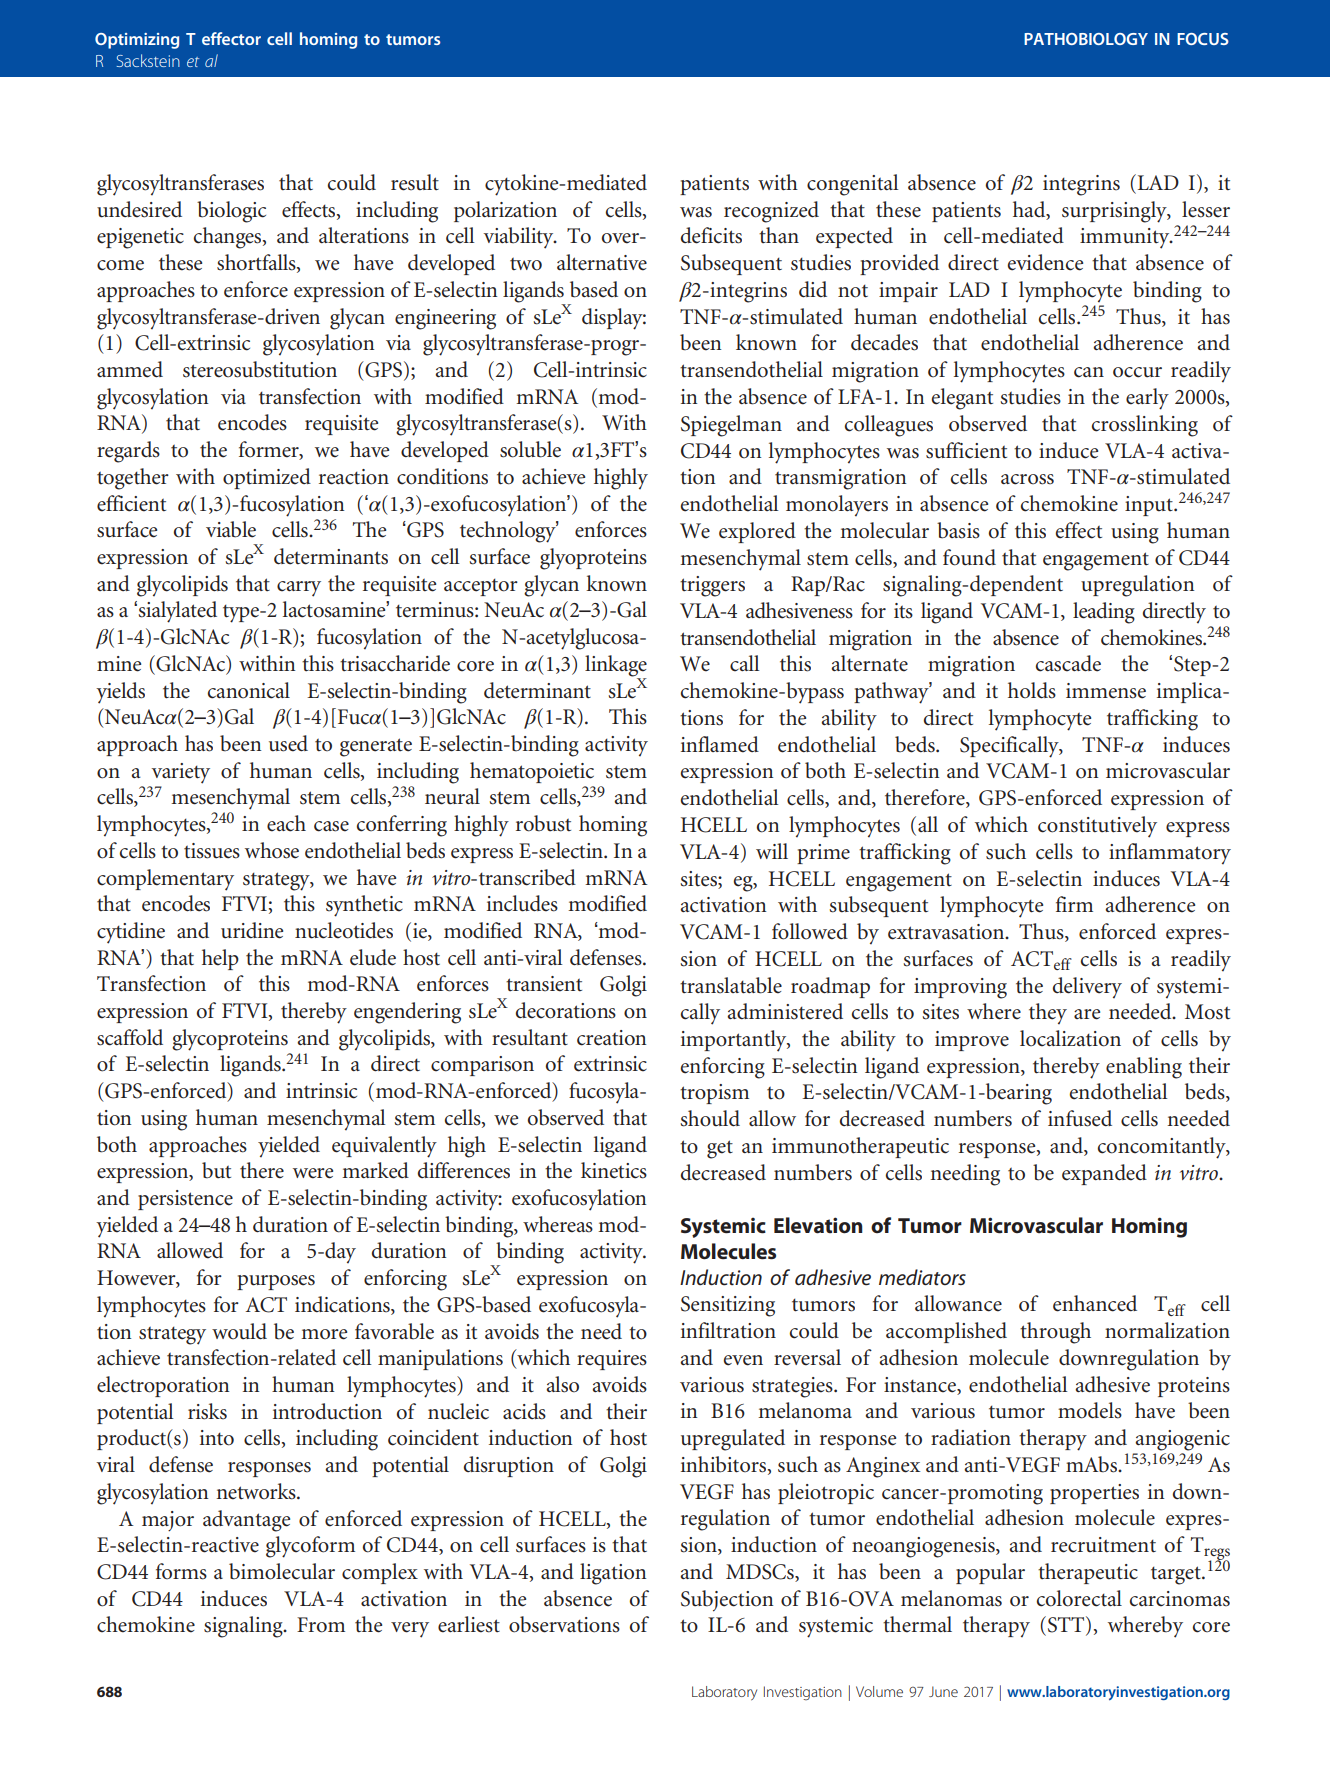  What do you see at coordinates (272, 850) in the screenshot?
I see `whose` at bounding box center [272, 850].
